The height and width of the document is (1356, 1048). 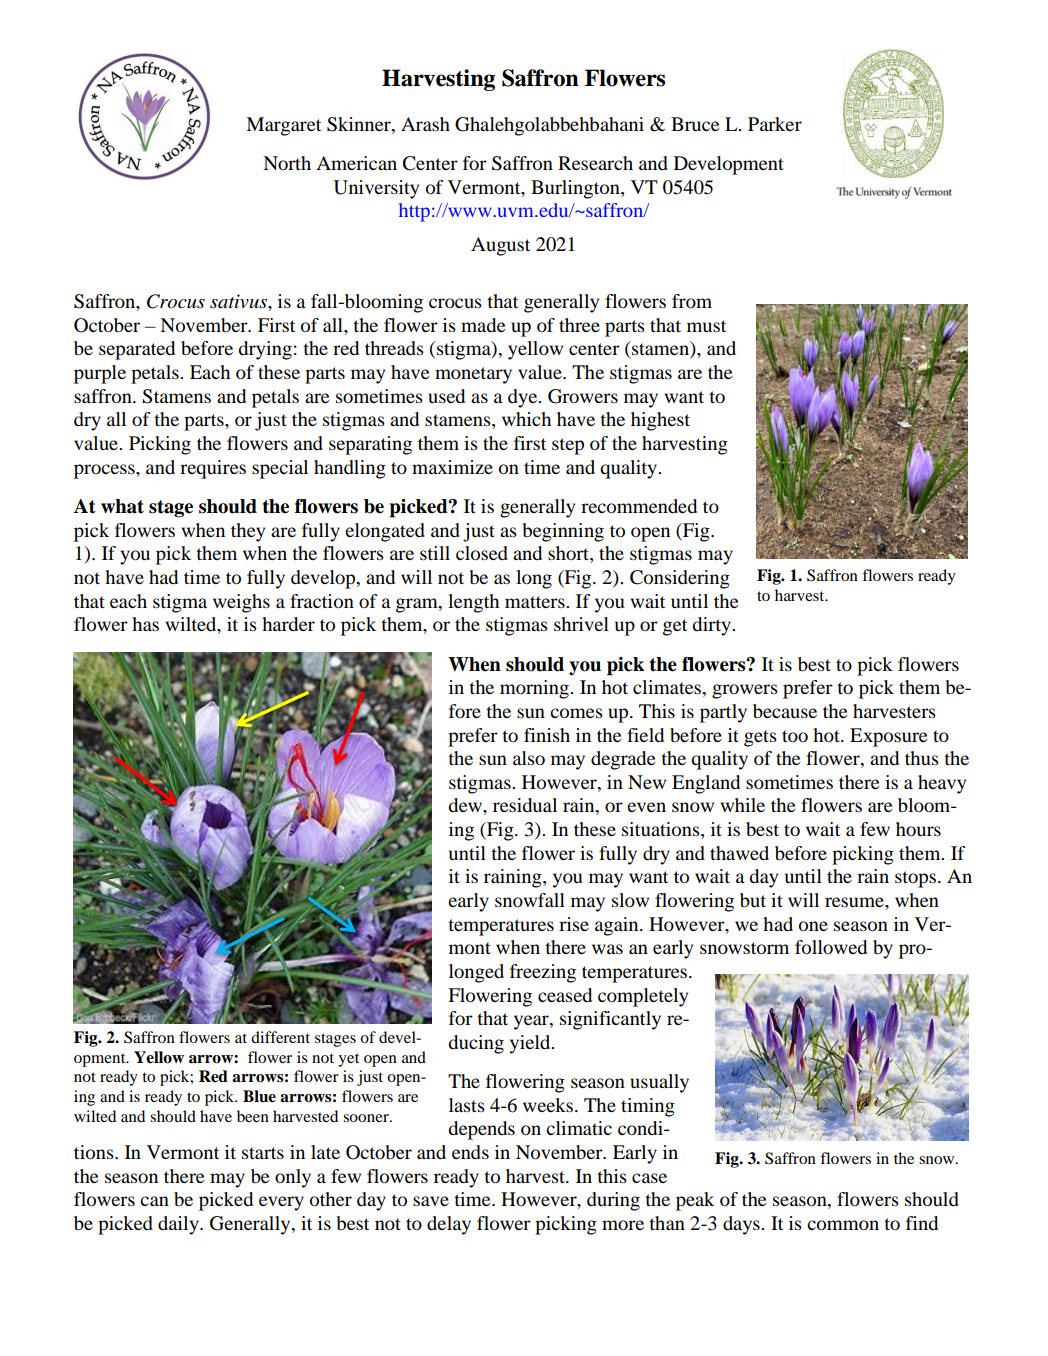 What do you see at coordinates (660, 421) in the document?
I see `highest` at bounding box center [660, 421].
